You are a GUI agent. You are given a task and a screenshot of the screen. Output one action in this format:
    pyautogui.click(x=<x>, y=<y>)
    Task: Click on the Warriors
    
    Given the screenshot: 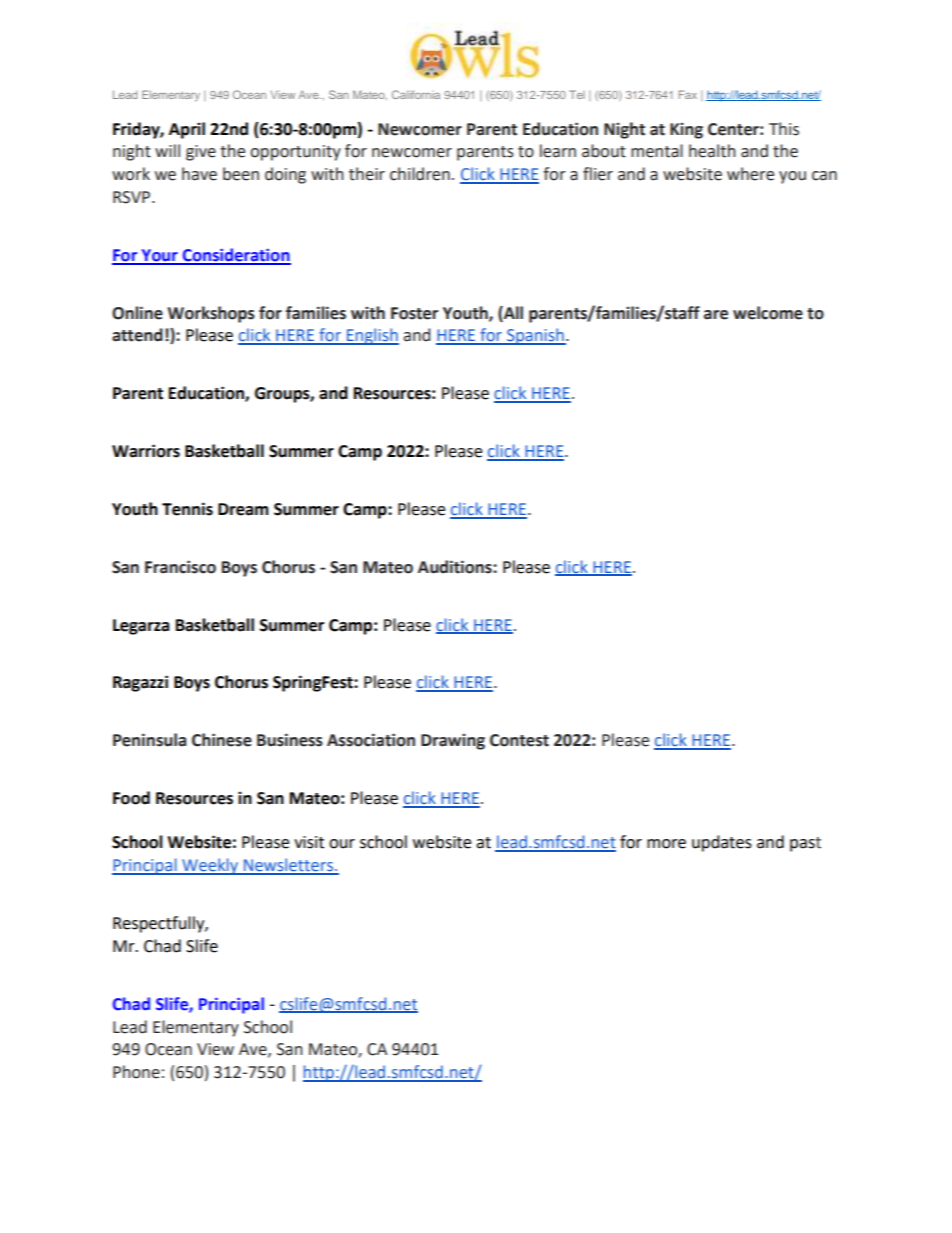 What is the action you would take?
    pyautogui.click(x=146, y=451)
